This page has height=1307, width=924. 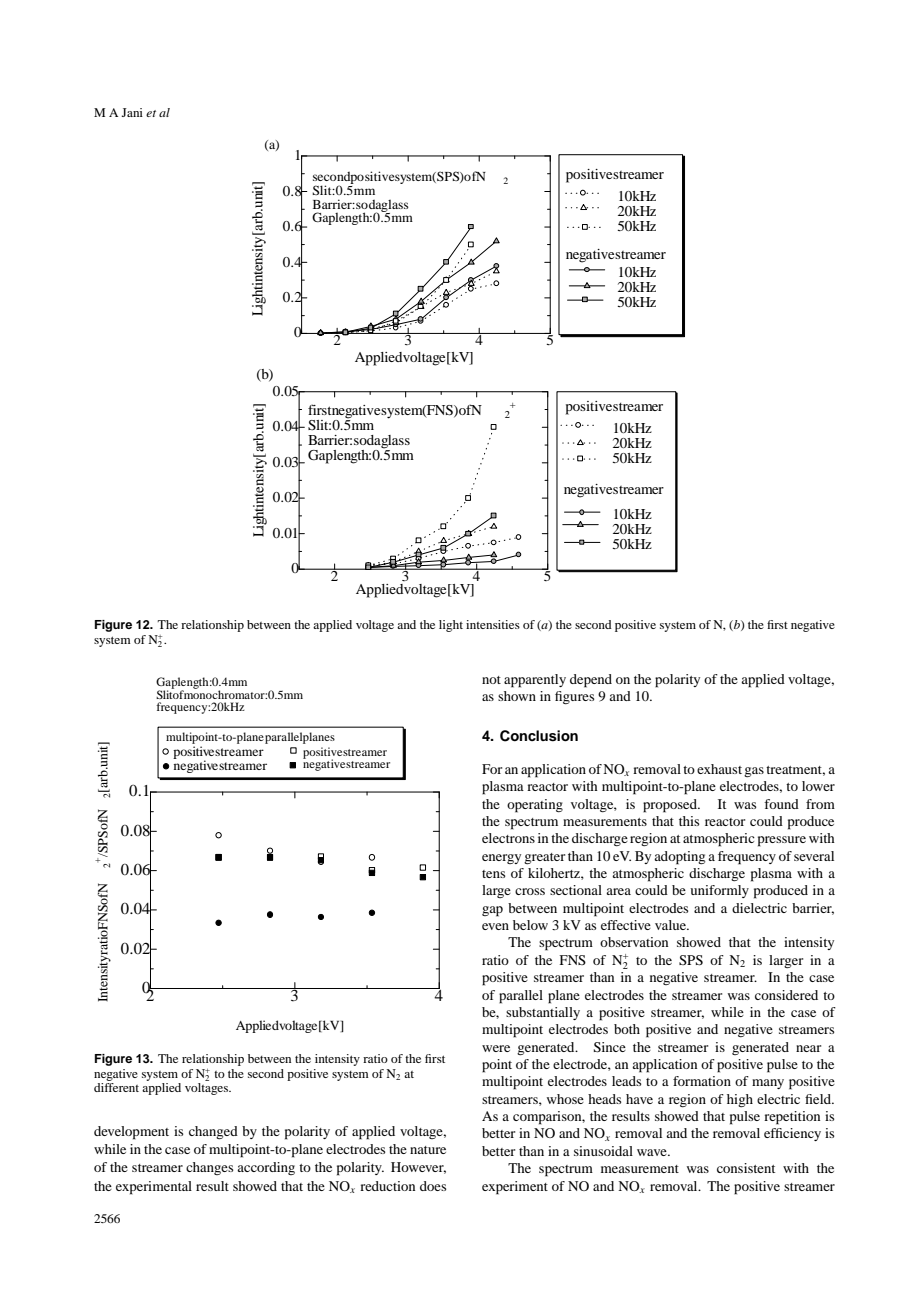 What do you see at coordinates (719, 769) in the page?
I see `exhaust` at bounding box center [719, 769].
